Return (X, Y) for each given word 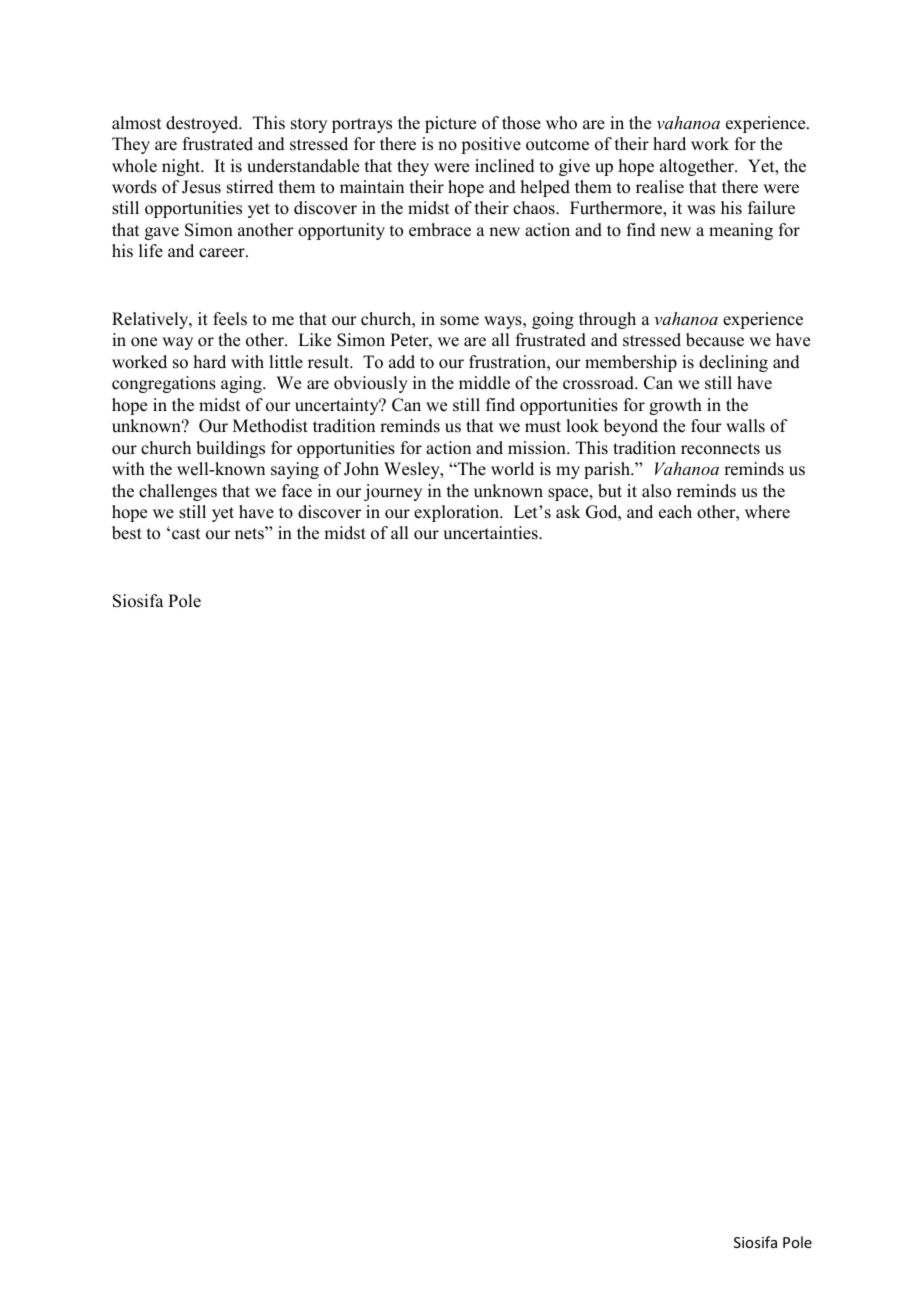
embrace (440, 230)
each (675, 512)
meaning (741, 231)
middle (484, 383)
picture (450, 124)
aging (242, 384)
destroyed (203, 124)
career (223, 253)
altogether (698, 167)
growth (675, 406)
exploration (458, 513)
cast (186, 534)
